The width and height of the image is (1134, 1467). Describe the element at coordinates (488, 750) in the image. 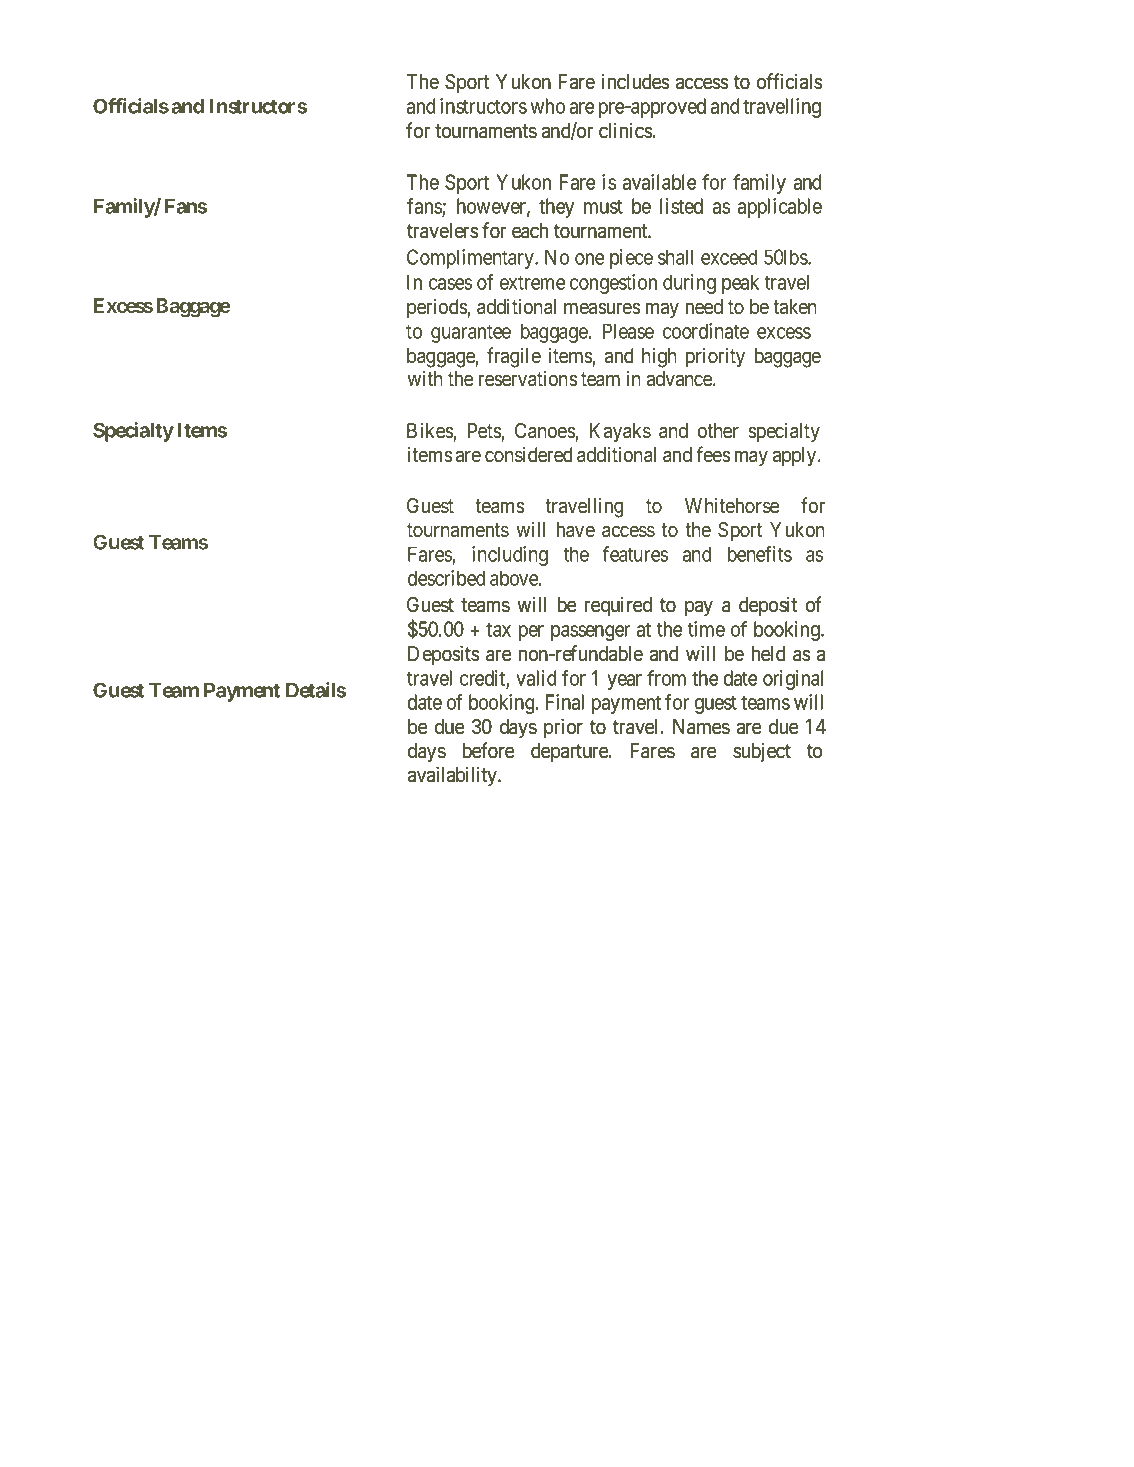

I see `before` at that location.
